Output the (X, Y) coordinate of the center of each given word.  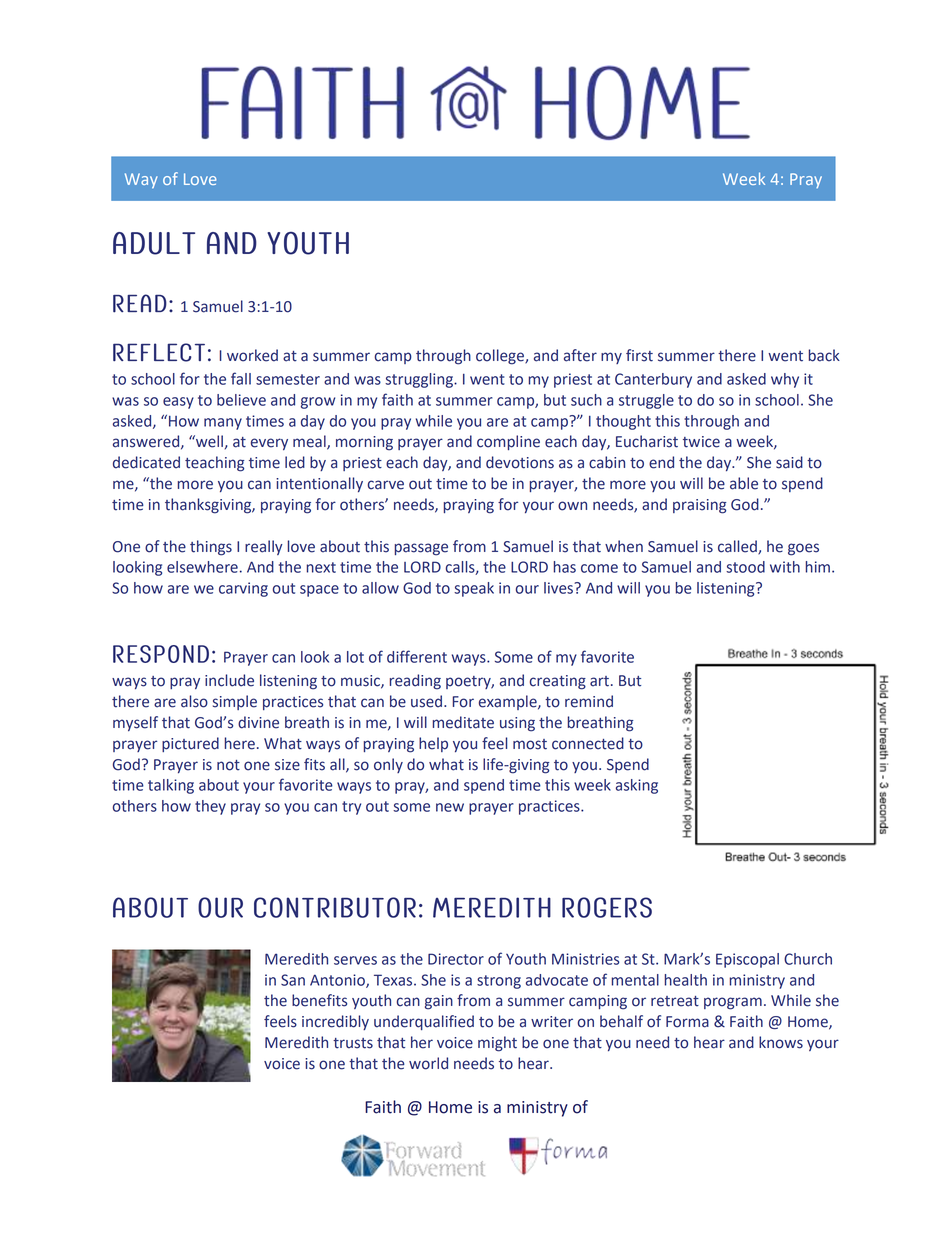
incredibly (335, 1022)
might (497, 1044)
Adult (154, 243)
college (501, 357)
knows (781, 1042)
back (824, 355)
